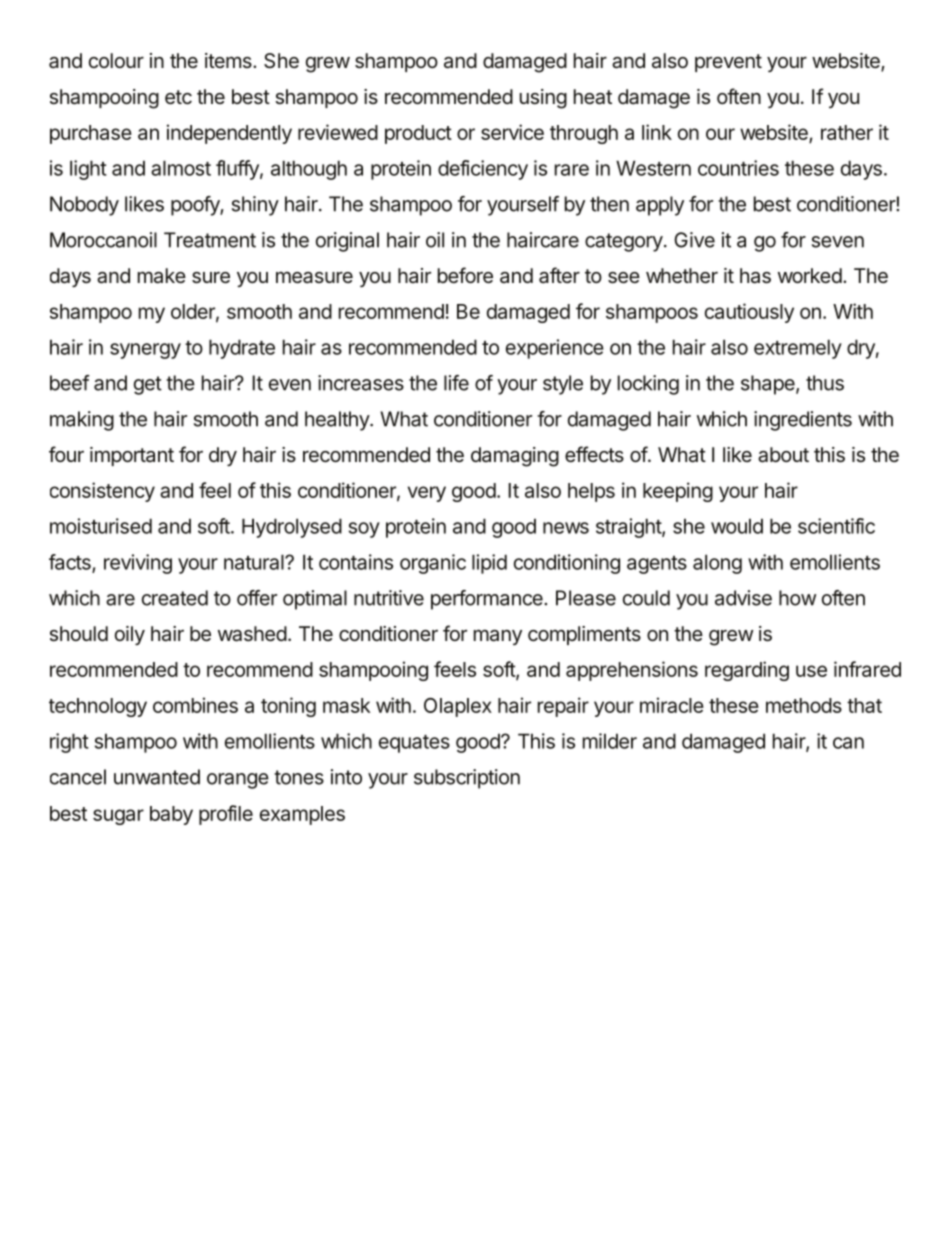 This screenshot has width=952, height=1233. What do you see at coordinates (157, 777) in the screenshot?
I see `unwanted` at bounding box center [157, 777].
